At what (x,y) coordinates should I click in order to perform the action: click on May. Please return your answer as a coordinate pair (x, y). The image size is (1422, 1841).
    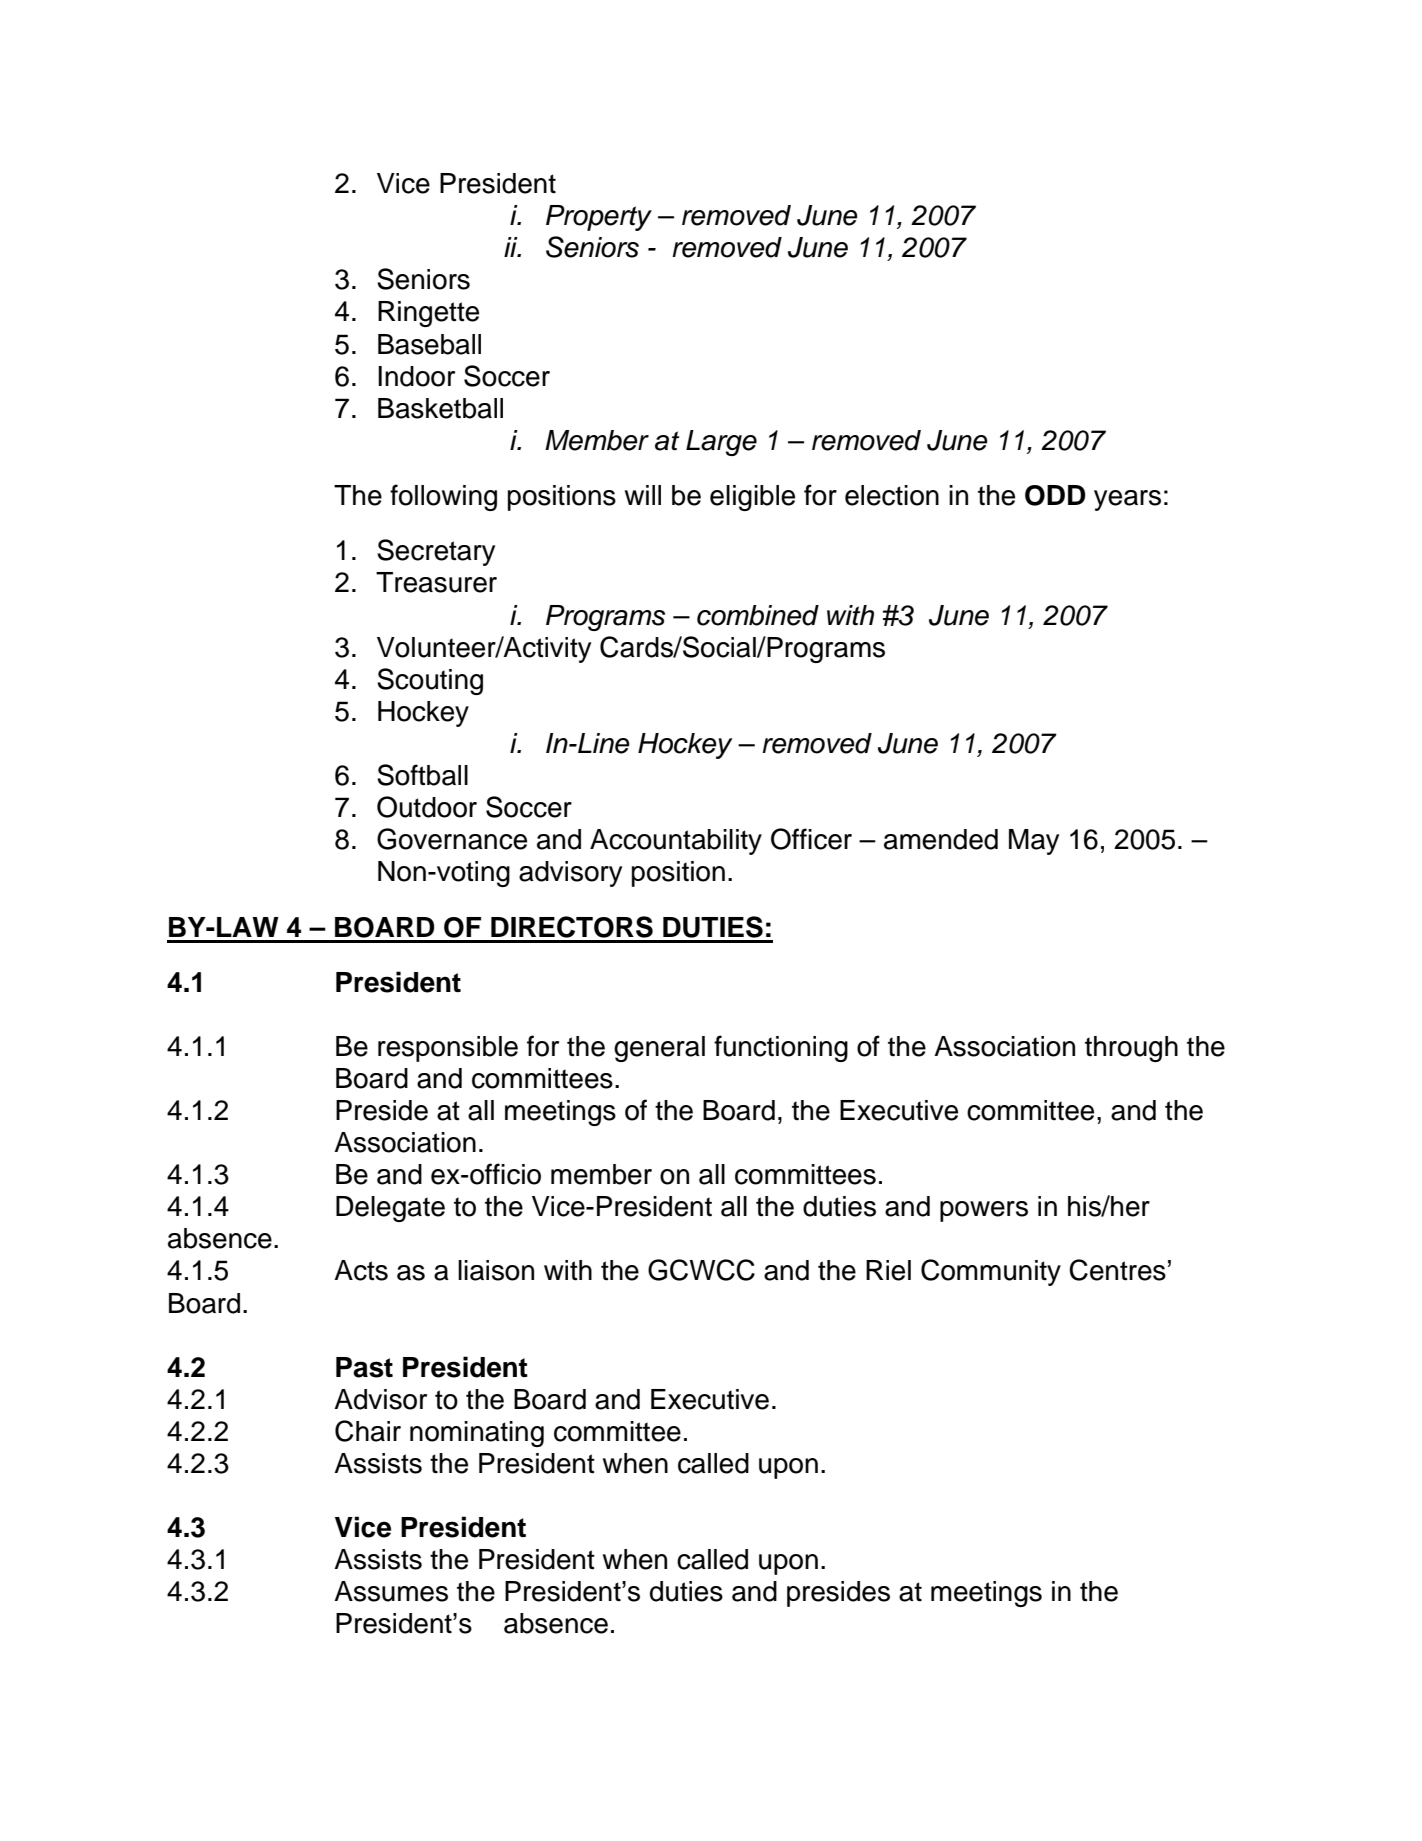
    Looking at the image, I should click on (1034, 842).
